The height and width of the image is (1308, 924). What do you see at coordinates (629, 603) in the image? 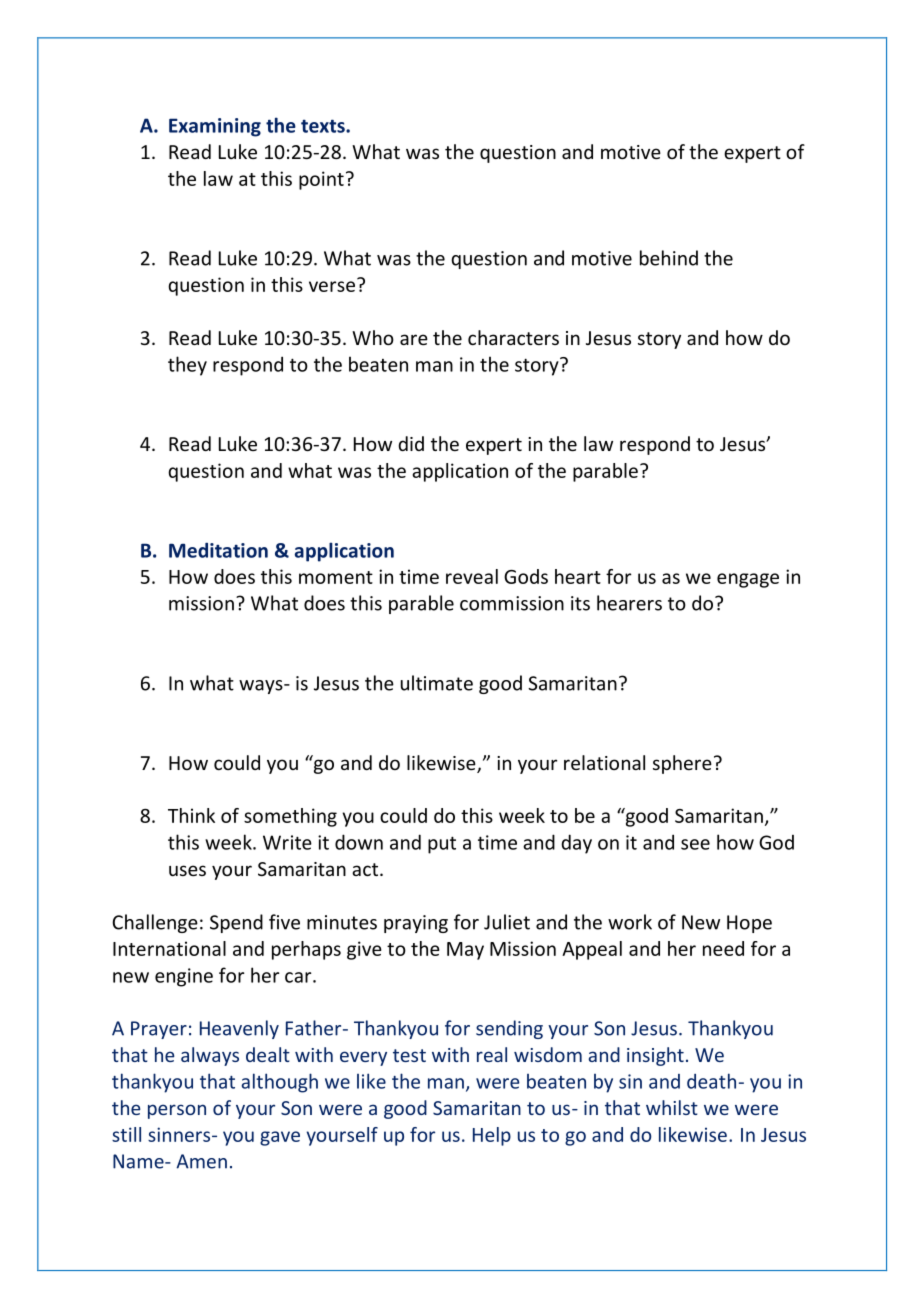
I see `hearers` at bounding box center [629, 603].
